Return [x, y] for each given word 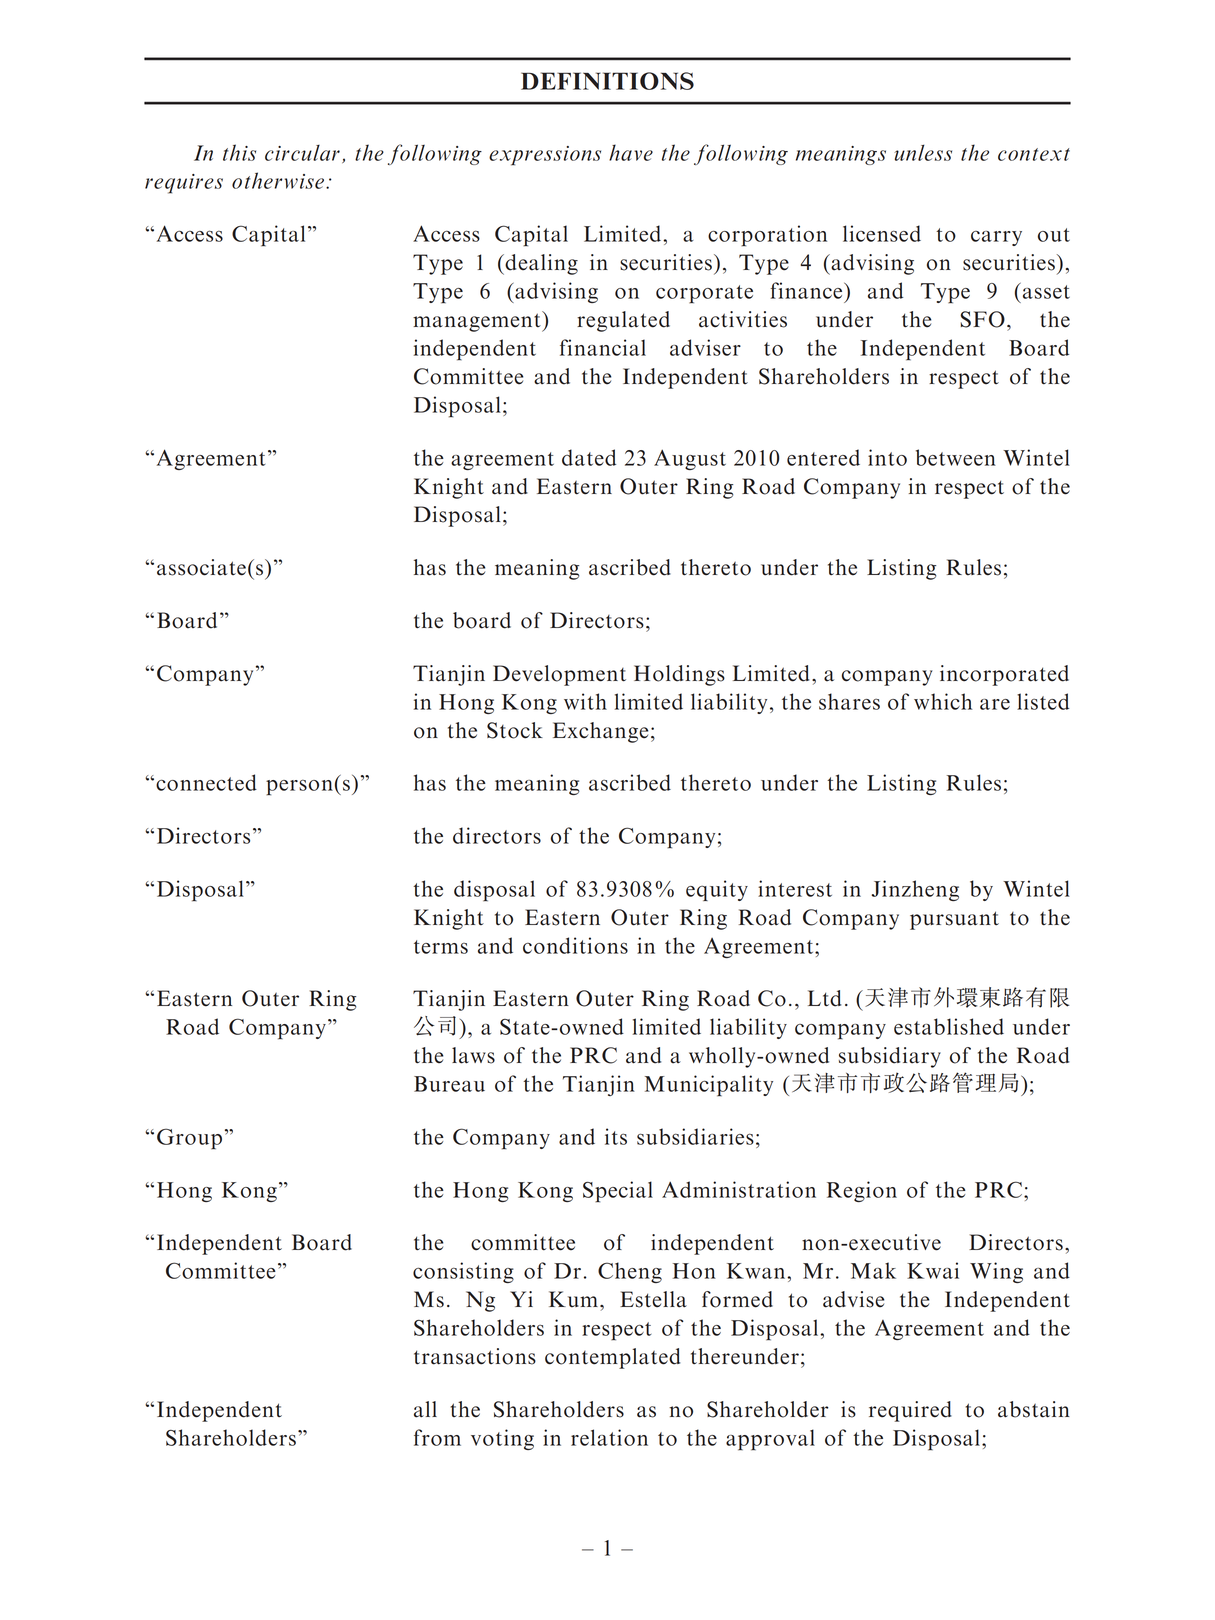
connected [206, 782]
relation [609, 1437]
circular [302, 153]
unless [923, 152]
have [631, 152]
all [425, 1409]
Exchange [600, 732]
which [943, 701]
